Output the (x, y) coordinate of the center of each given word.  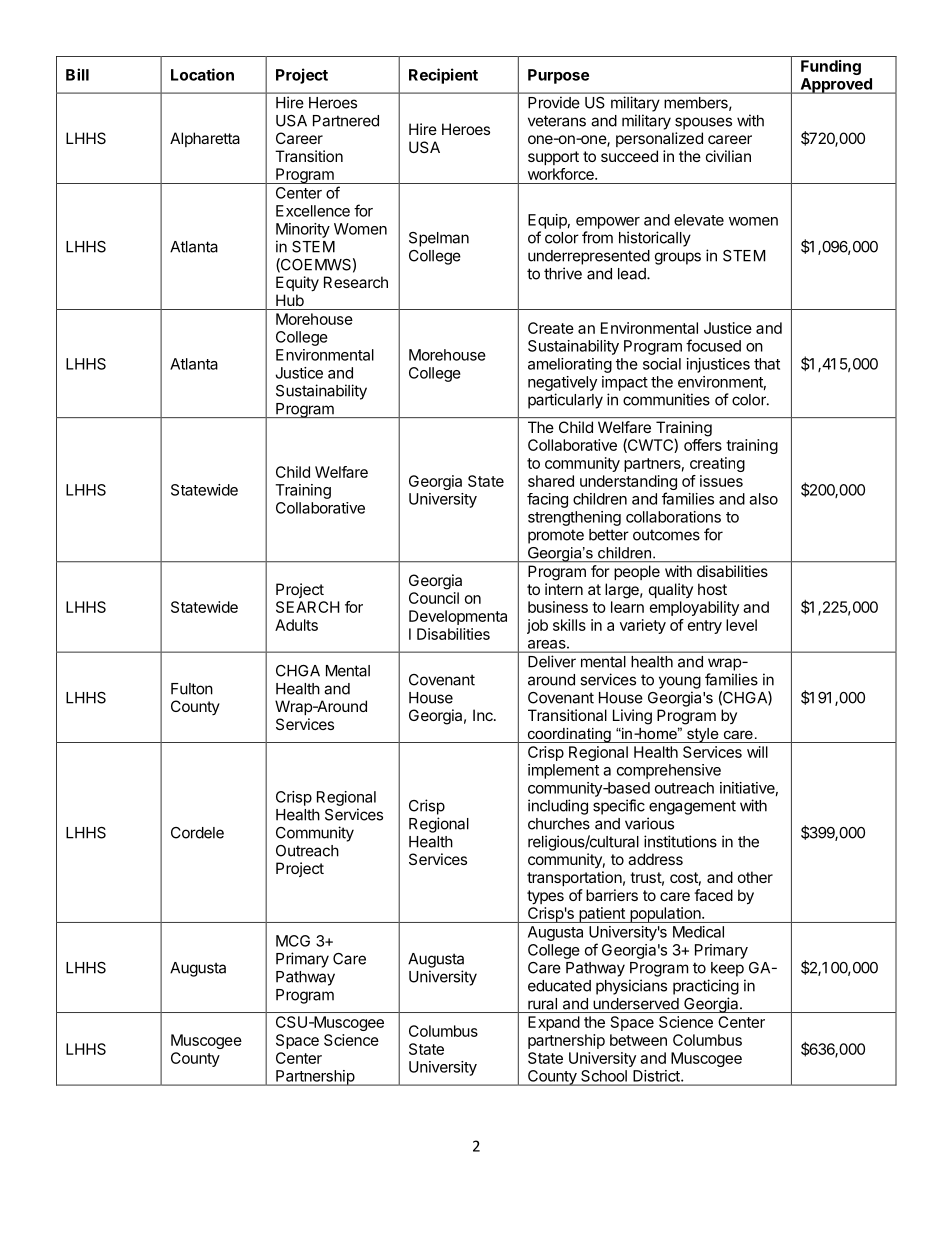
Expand (554, 1023)
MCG (293, 941)
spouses (703, 123)
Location (202, 74)
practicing (706, 987)
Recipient (443, 76)
